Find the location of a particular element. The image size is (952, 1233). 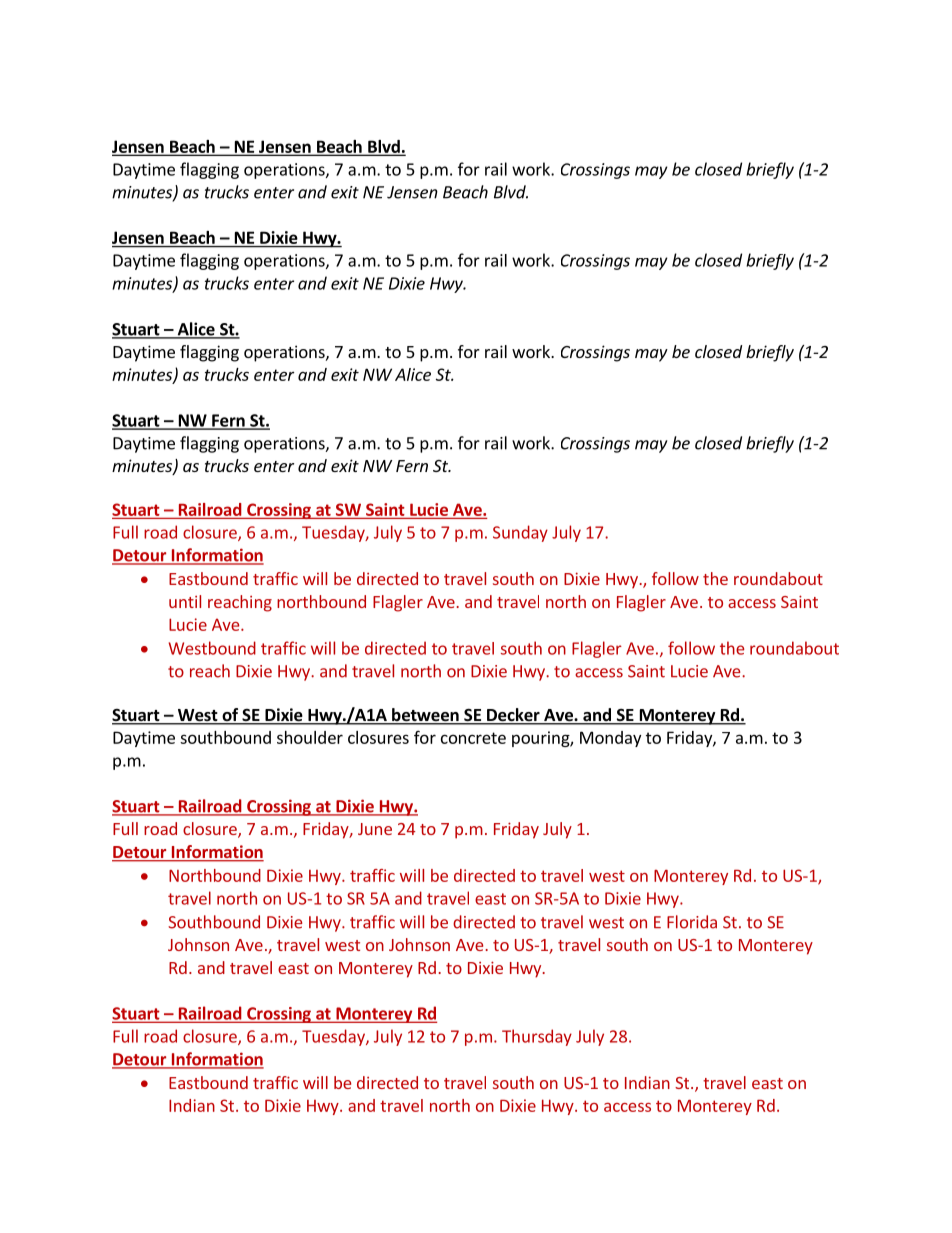

Sunday is located at coordinates (520, 533).
